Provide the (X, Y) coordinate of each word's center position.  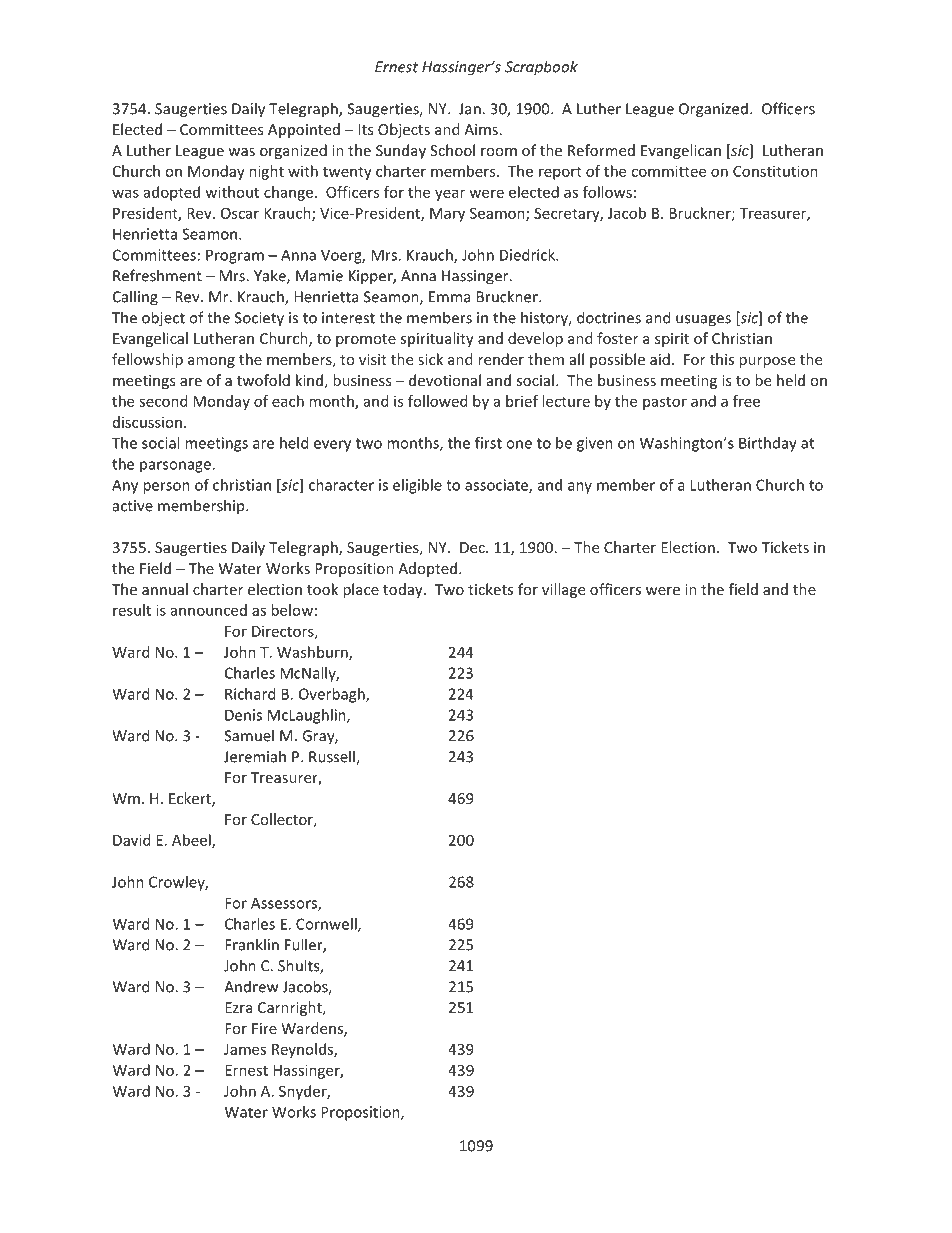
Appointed (304, 130)
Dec (473, 547)
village (563, 590)
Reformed (601, 150)
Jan (471, 109)
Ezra (238, 1007)
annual (165, 589)
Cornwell (327, 925)
